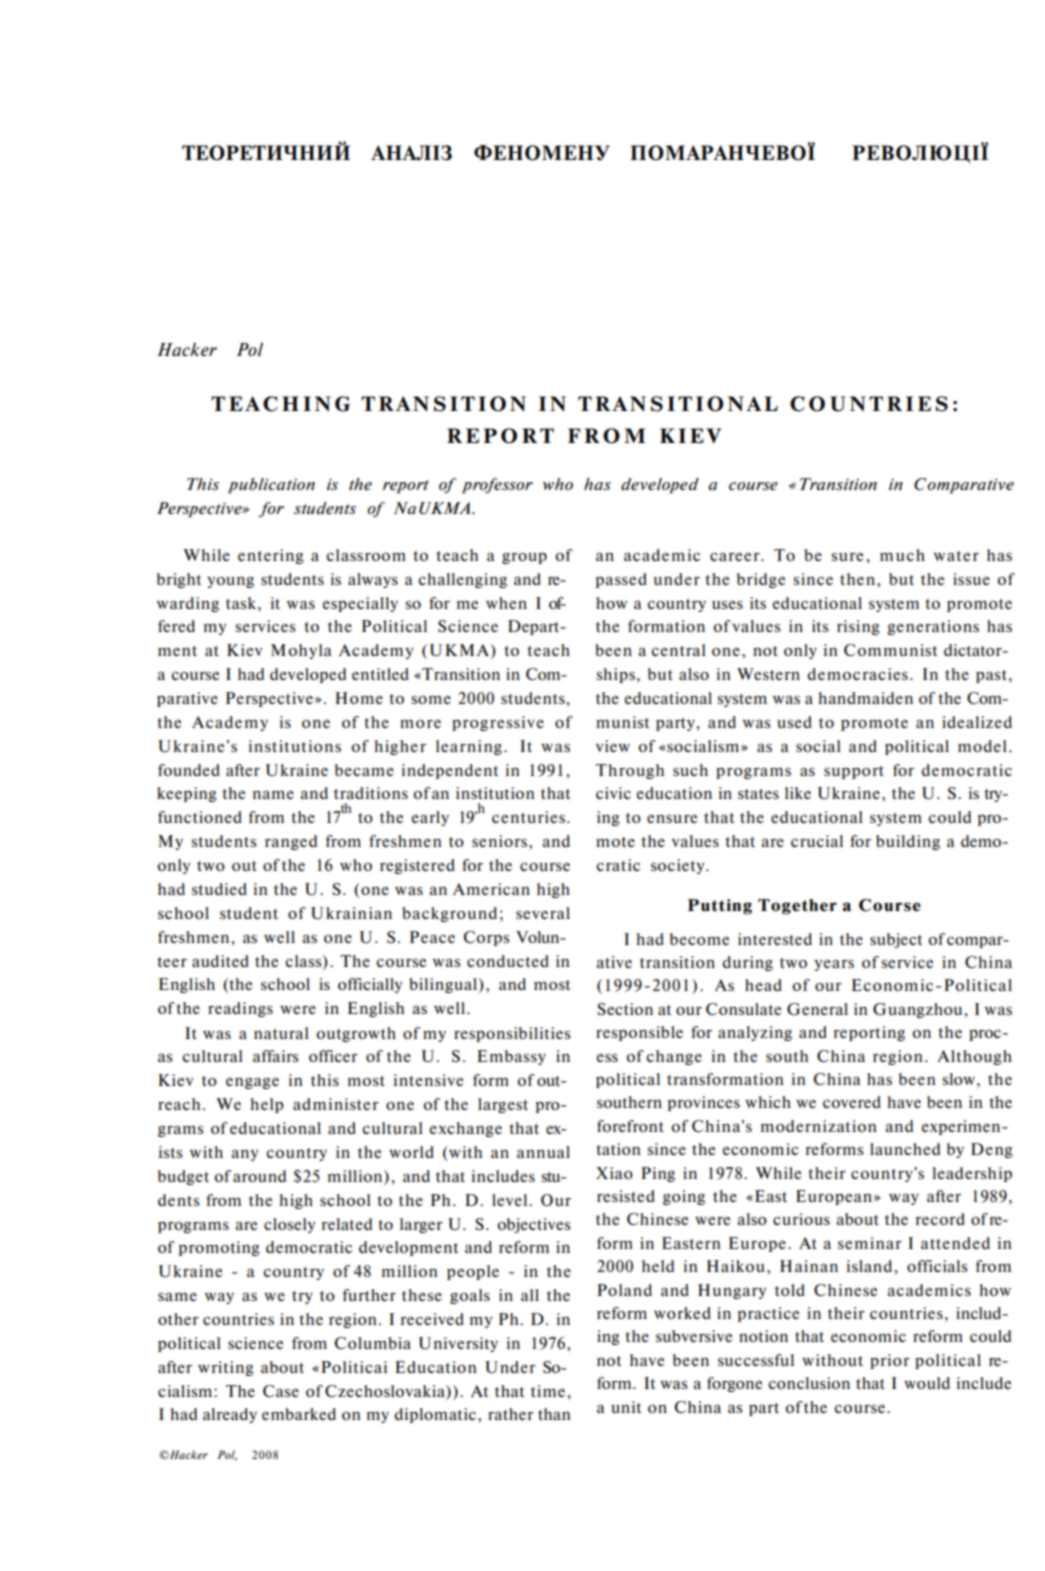  I want to click on Home, so click(359, 698).
